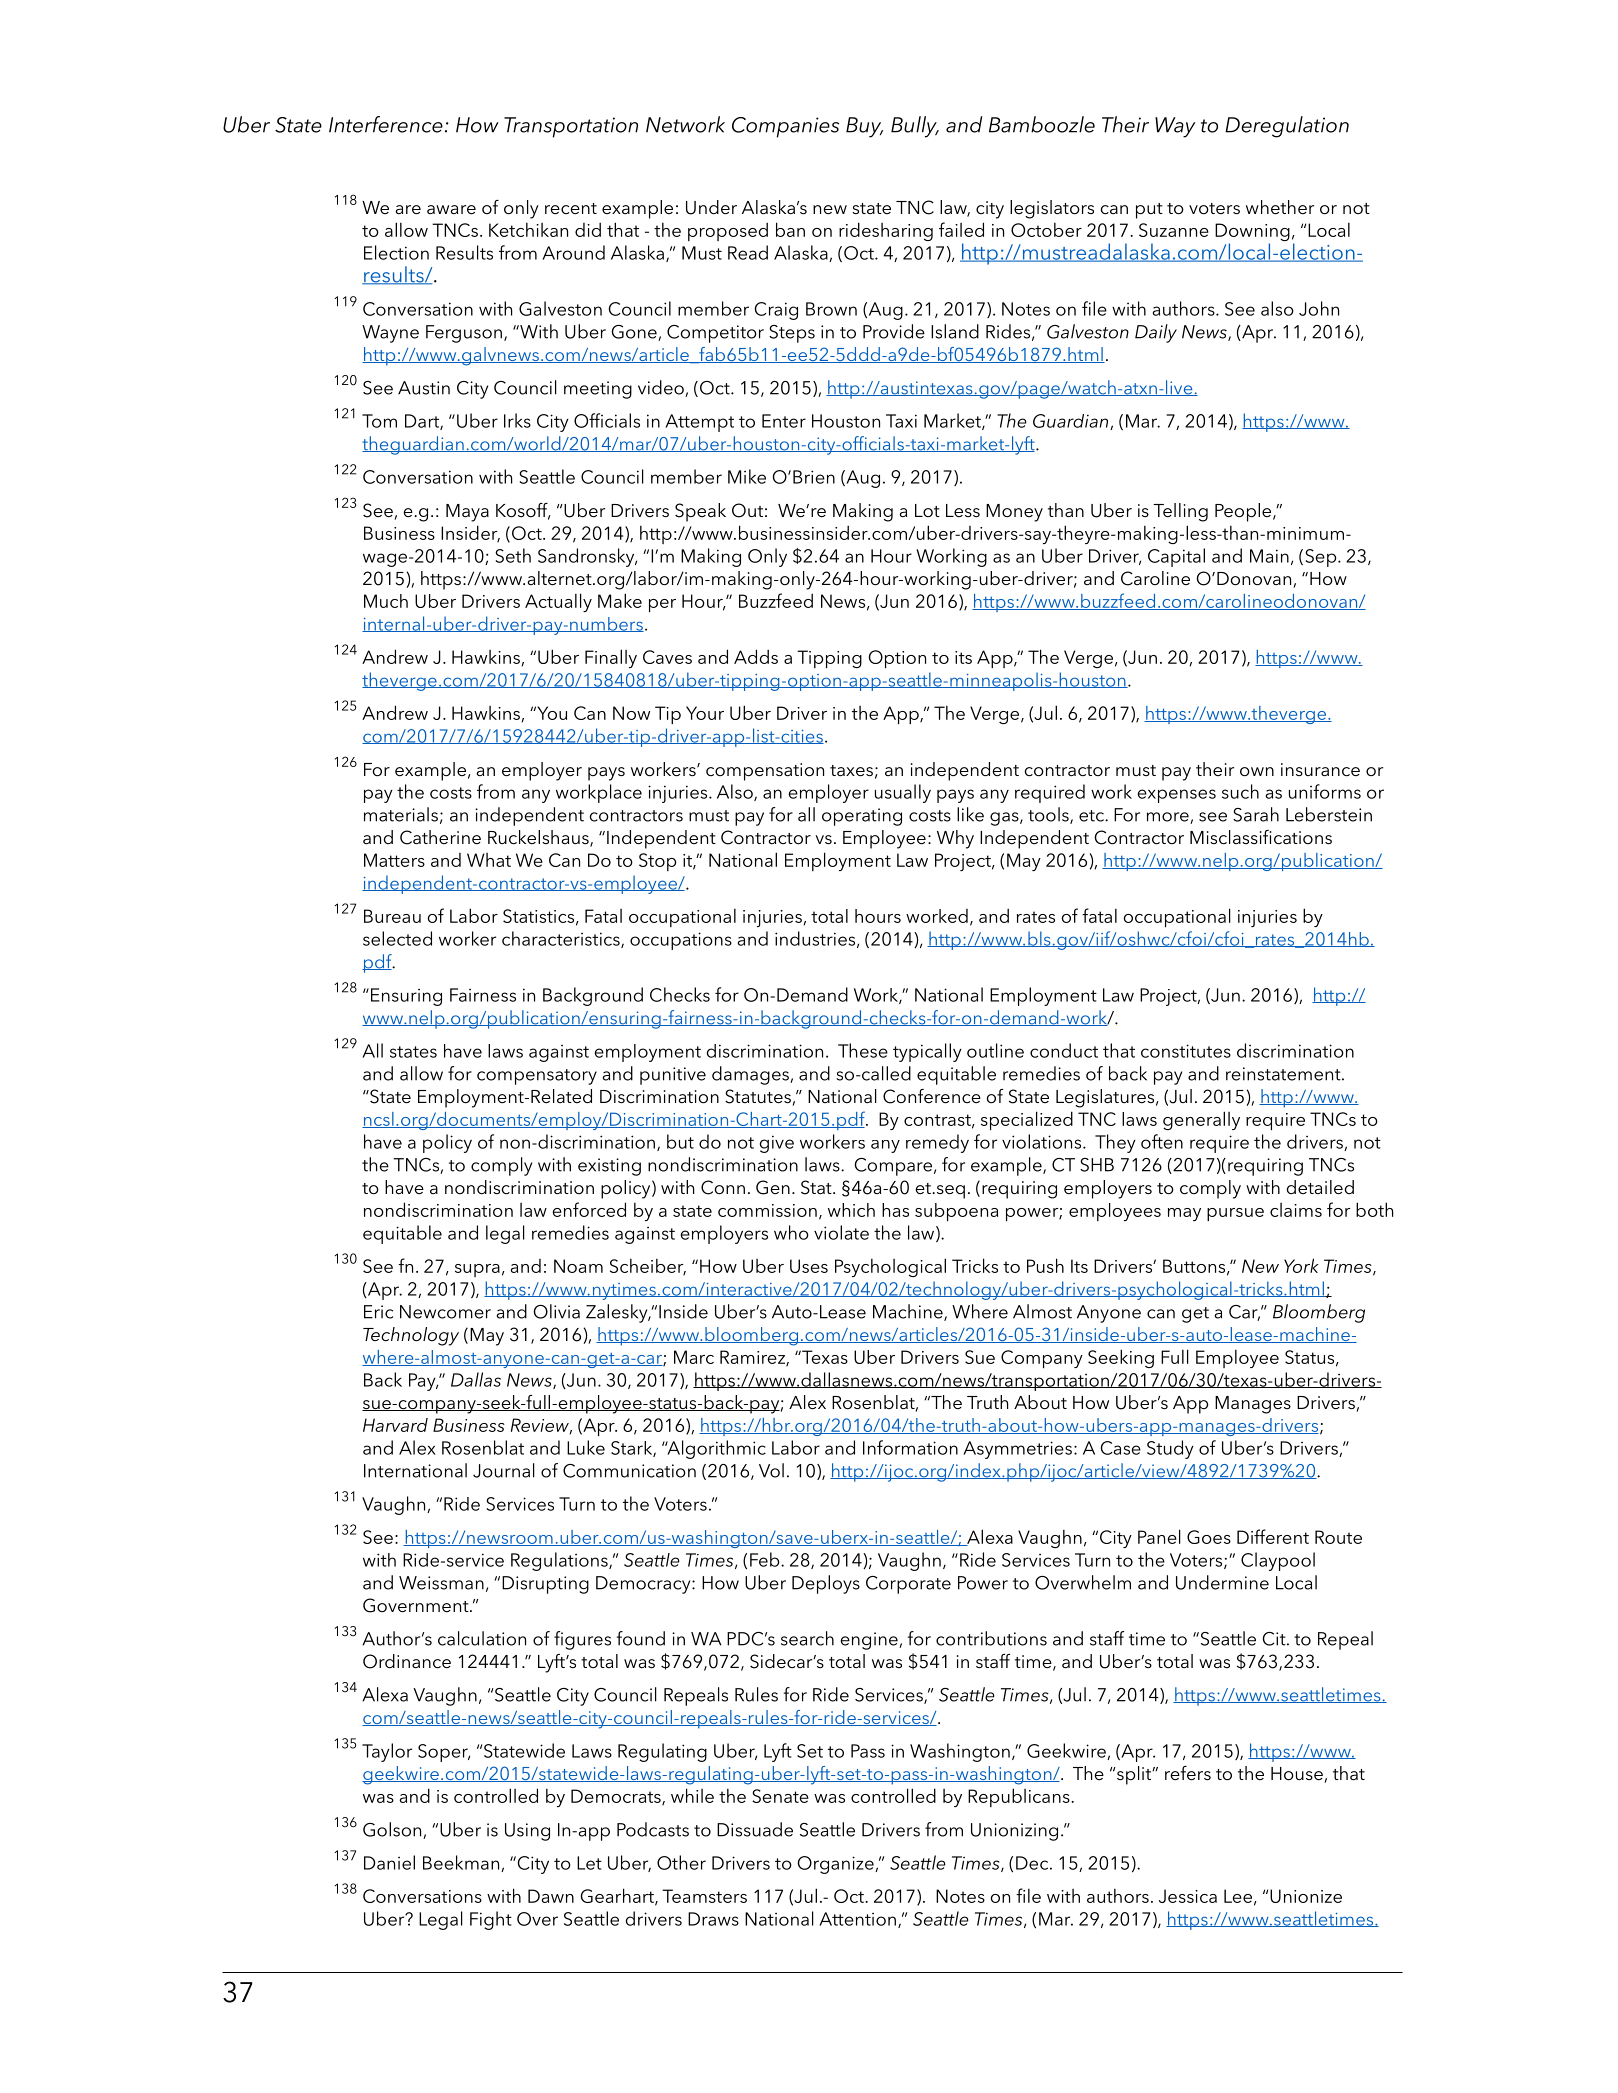  Describe the element at coordinates (1280, 207) in the screenshot. I see `whether` at that location.
